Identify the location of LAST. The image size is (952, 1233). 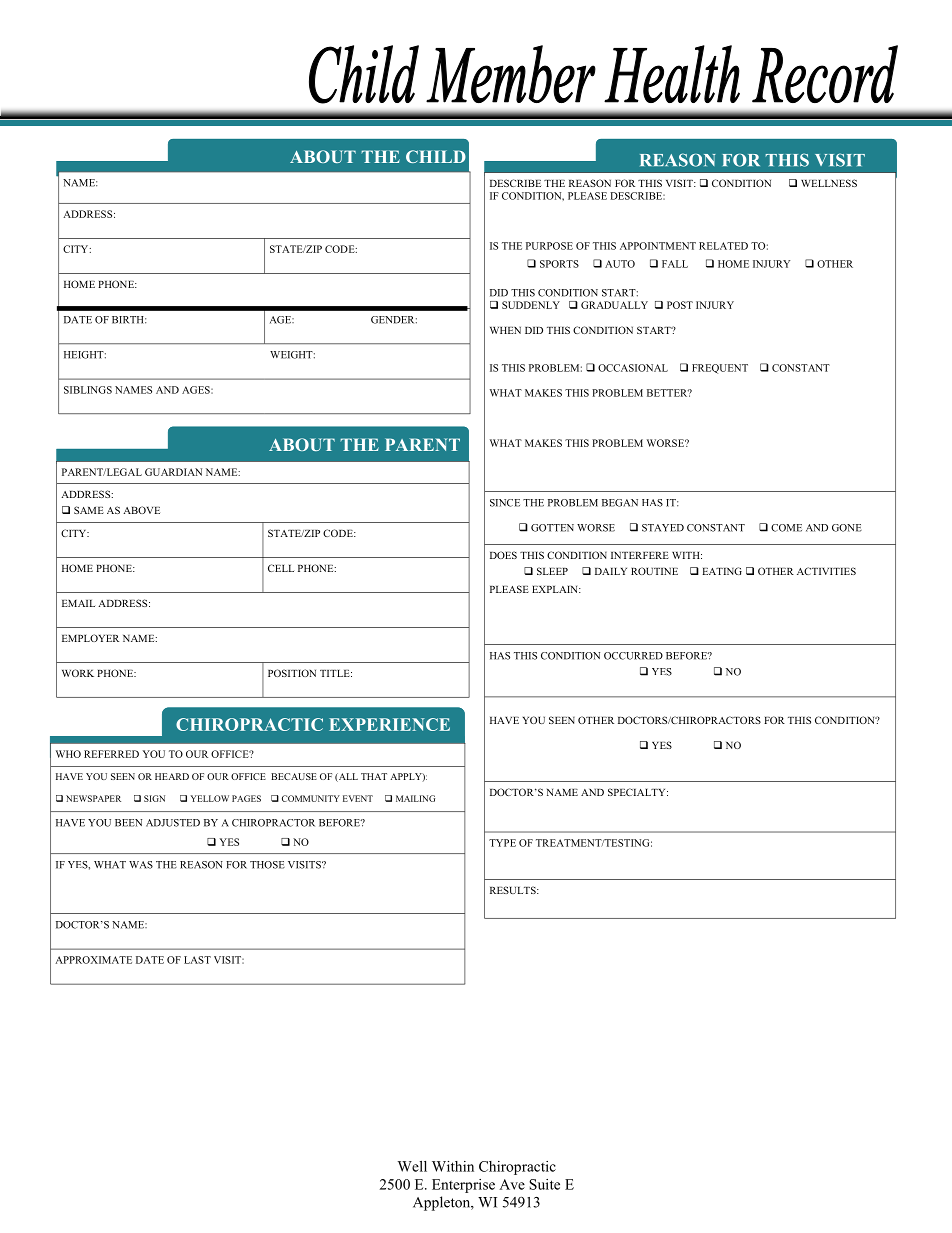
(197, 960).
